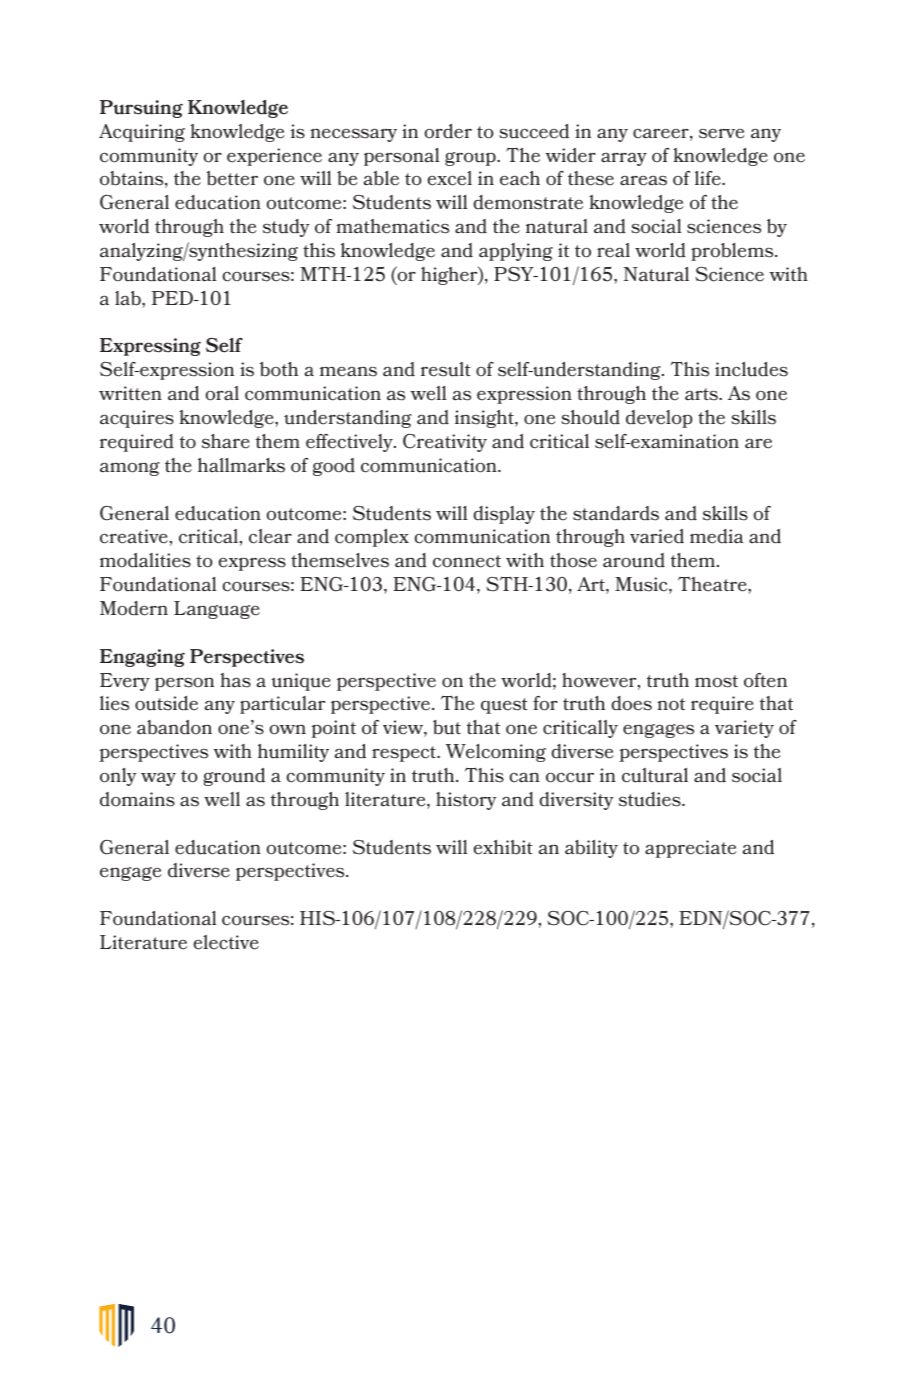 Image resolution: width=915 pixels, height=1392 pixels. What do you see at coordinates (467, 561) in the screenshot?
I see `connect` at bounding box center [467, 561].
